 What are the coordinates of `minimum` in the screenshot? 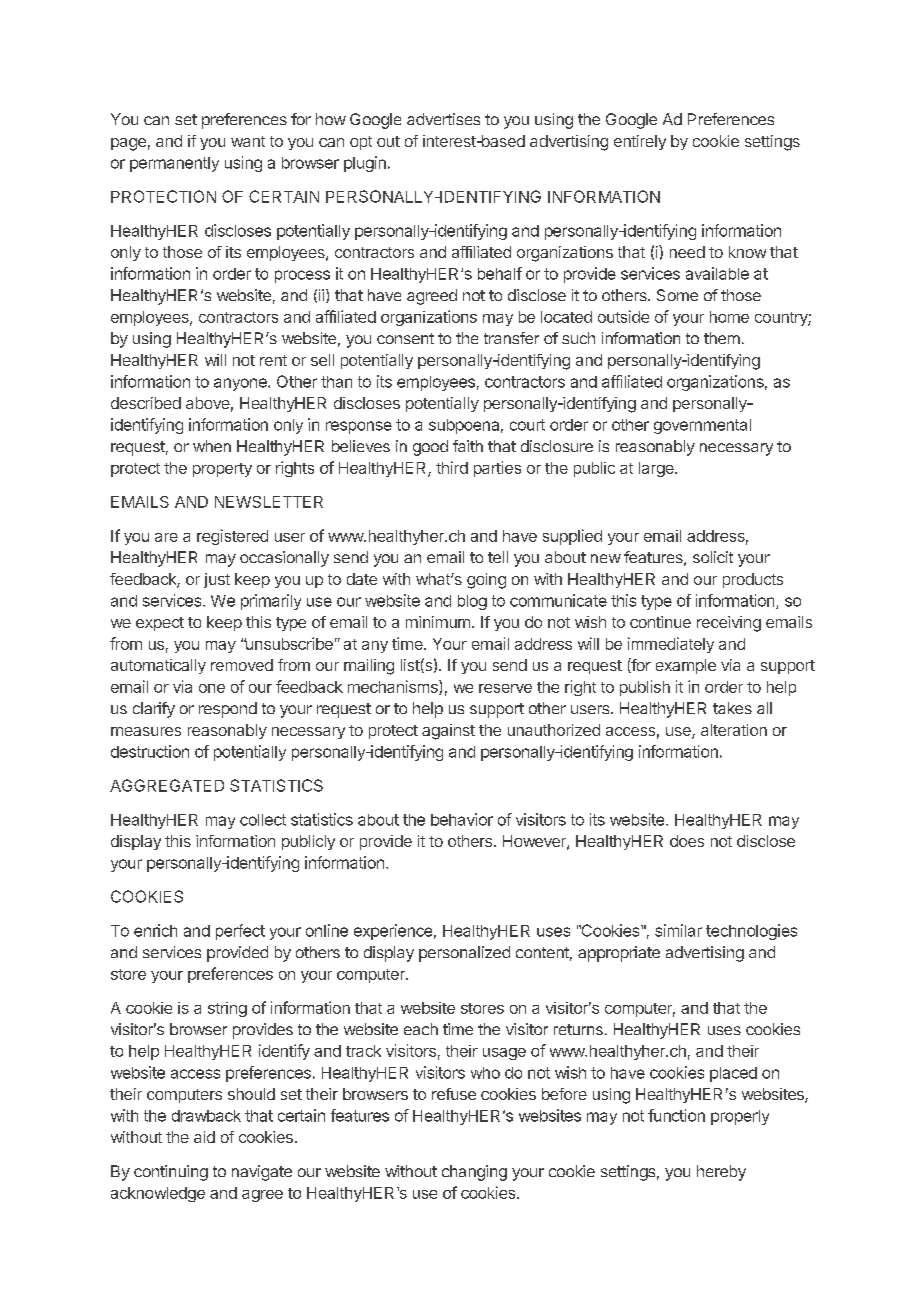 It's located at (438, 622).
